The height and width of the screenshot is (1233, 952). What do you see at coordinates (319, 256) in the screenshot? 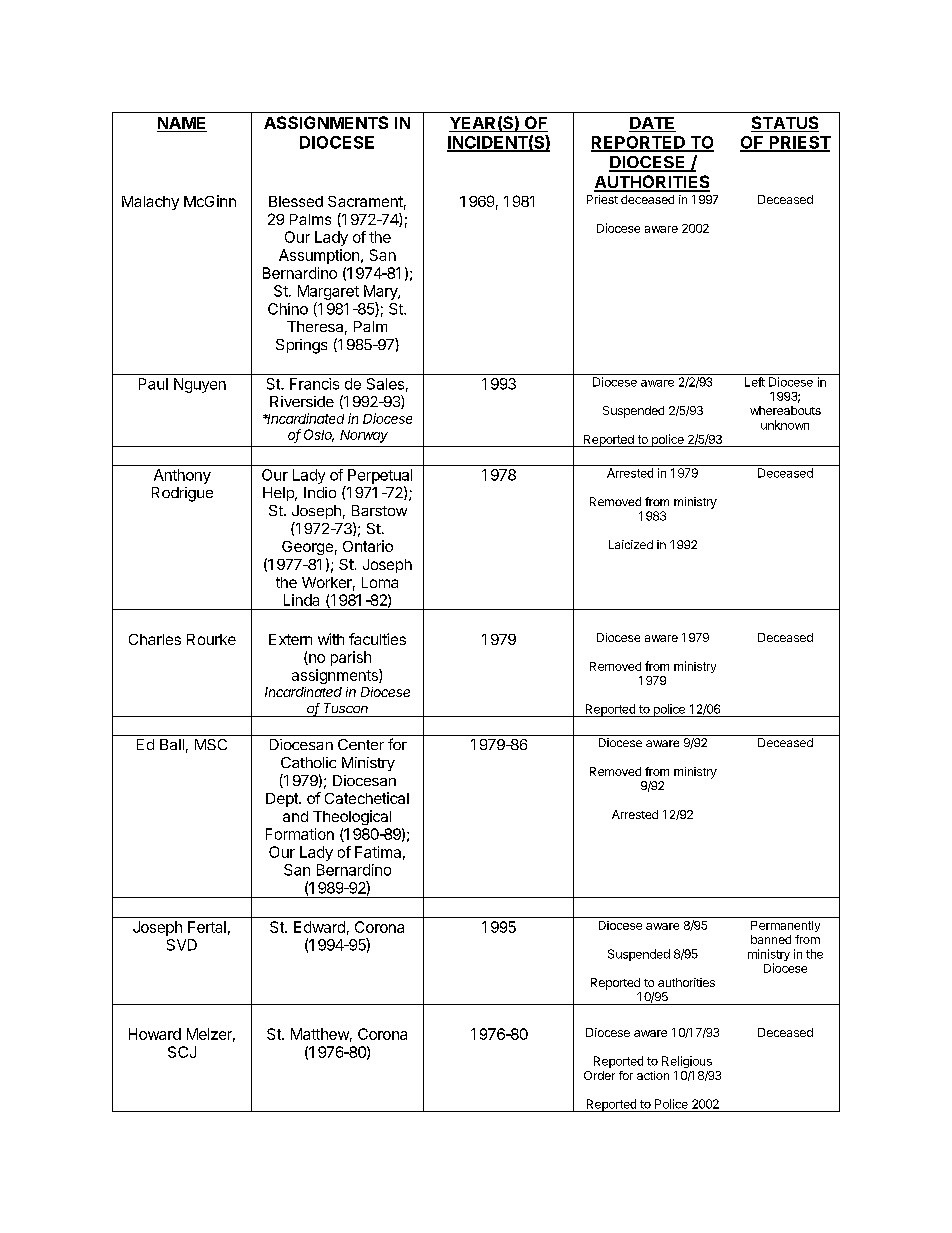
I see `Assumption` at bounding box center [319, 256].
